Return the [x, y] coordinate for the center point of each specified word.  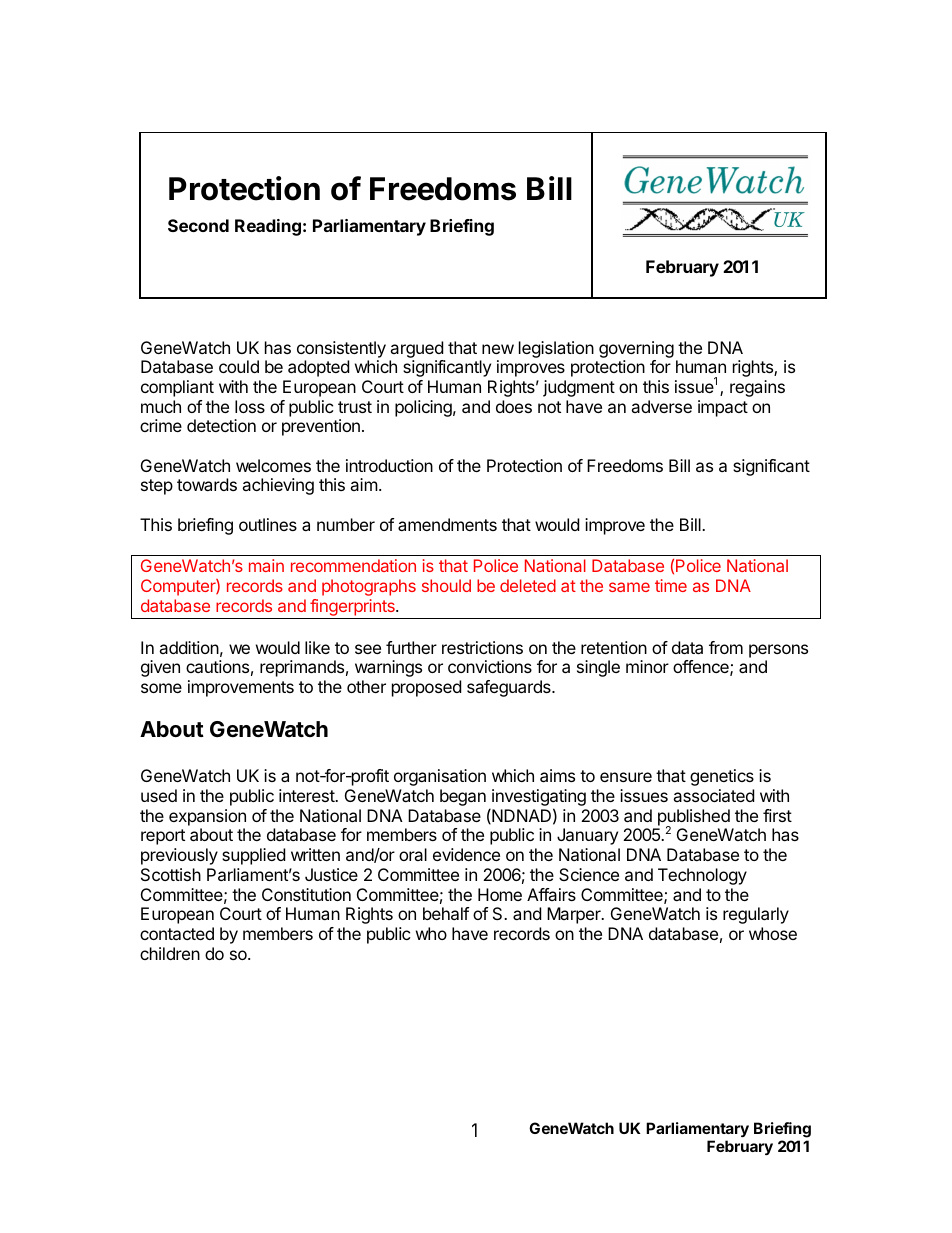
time [671, 585]
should [446, 585]
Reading [268, 227]
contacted [177, 933]
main [266, 565]
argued [416, 349]
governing [636, 349]
